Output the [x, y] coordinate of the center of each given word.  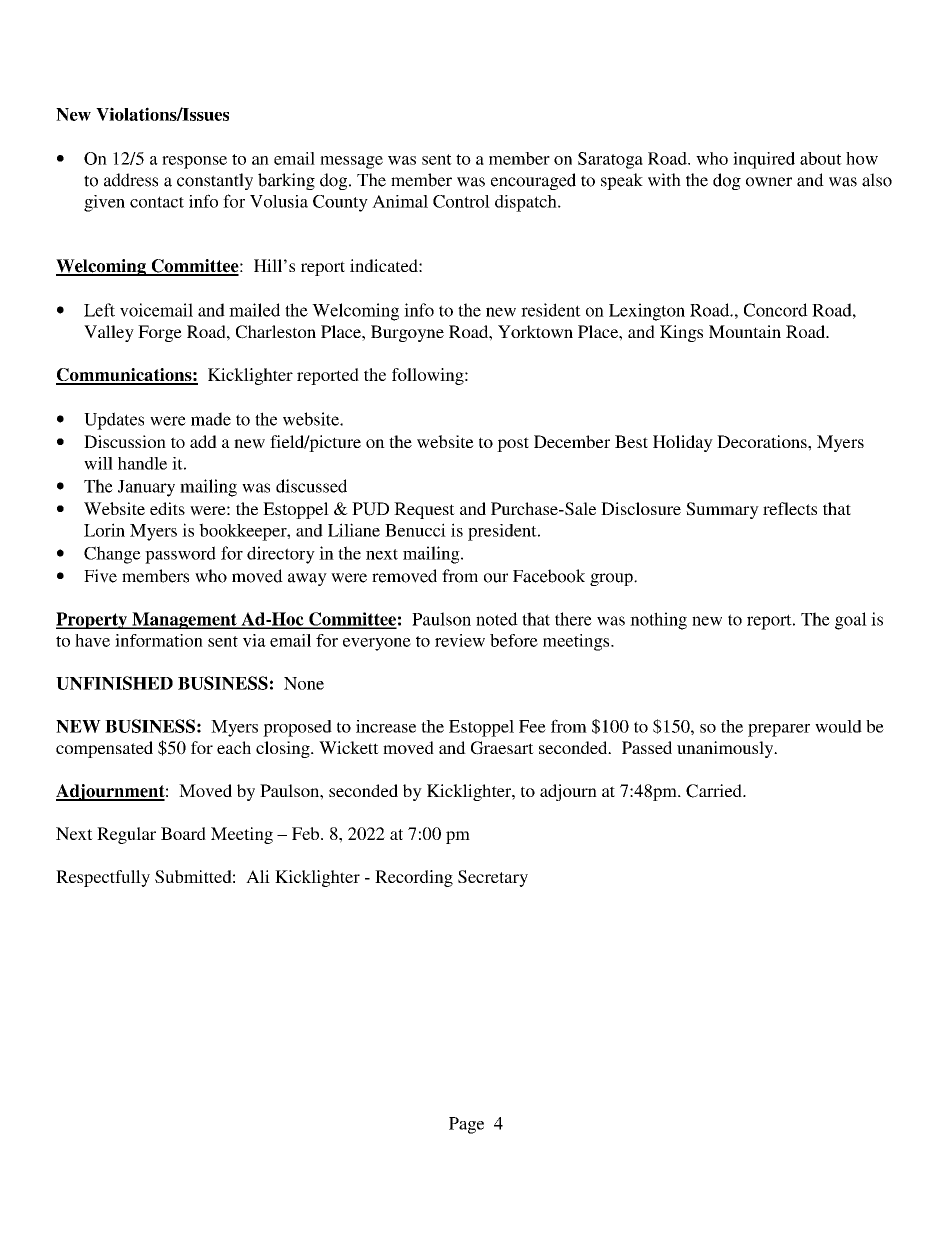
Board [183, 833]
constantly [215, 181]
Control [461, 201]
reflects [790, 508]
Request [424, 510]
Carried [715, 791]
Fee [532, 726]
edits [167, 508]
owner [769, 182]
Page [466, 1125]
